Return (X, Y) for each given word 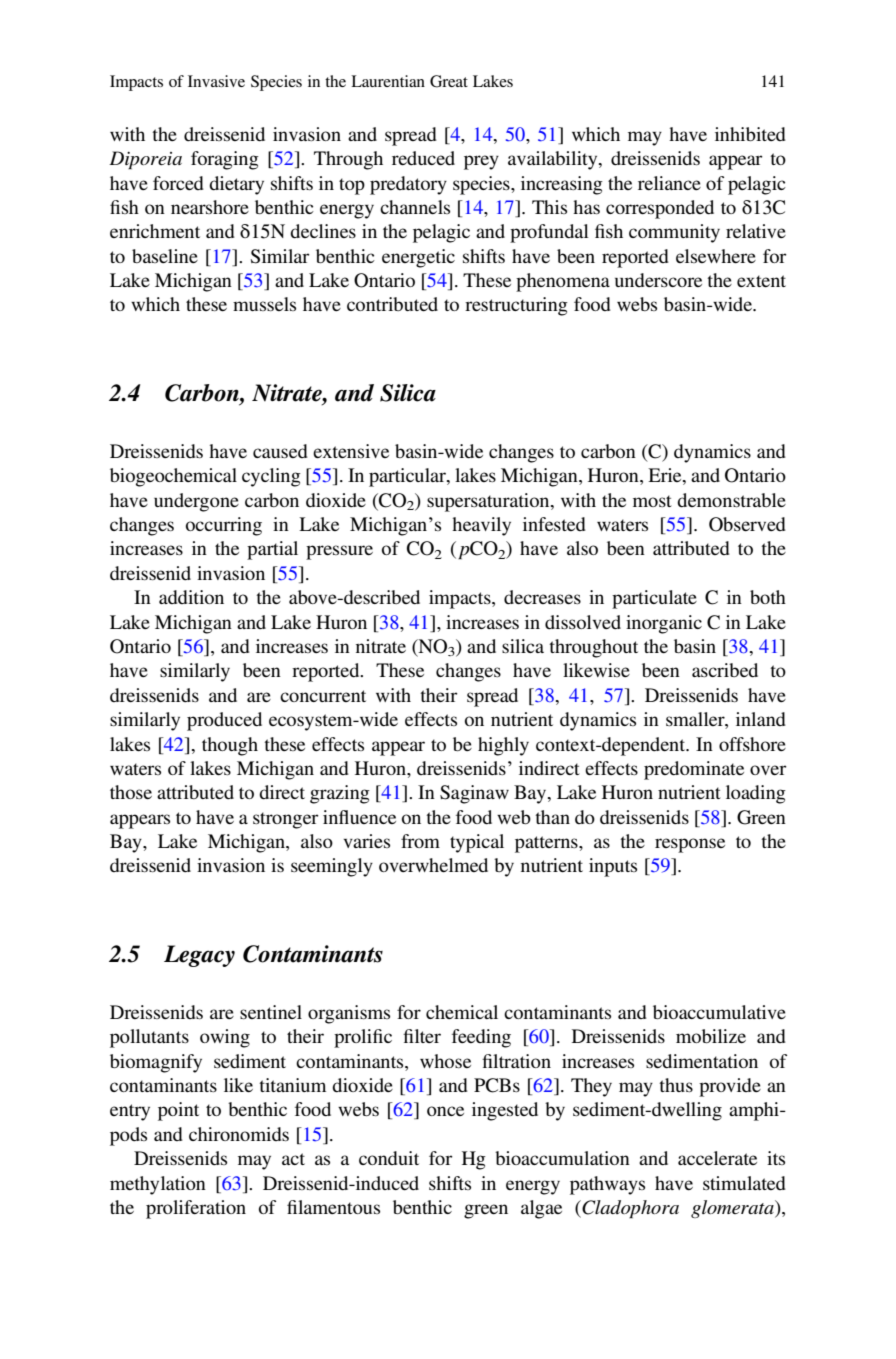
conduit (389, 1158)
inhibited (750, 134)
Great (449, 81)
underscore (658, 280)
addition (191, 597)
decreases (542, 597)
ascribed (725, 670)
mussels (264, 304)
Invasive (216, 81)
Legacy (199, 956)
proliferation (196, 1209)
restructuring (516, 306)
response (690, 845)
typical (477, 843)
